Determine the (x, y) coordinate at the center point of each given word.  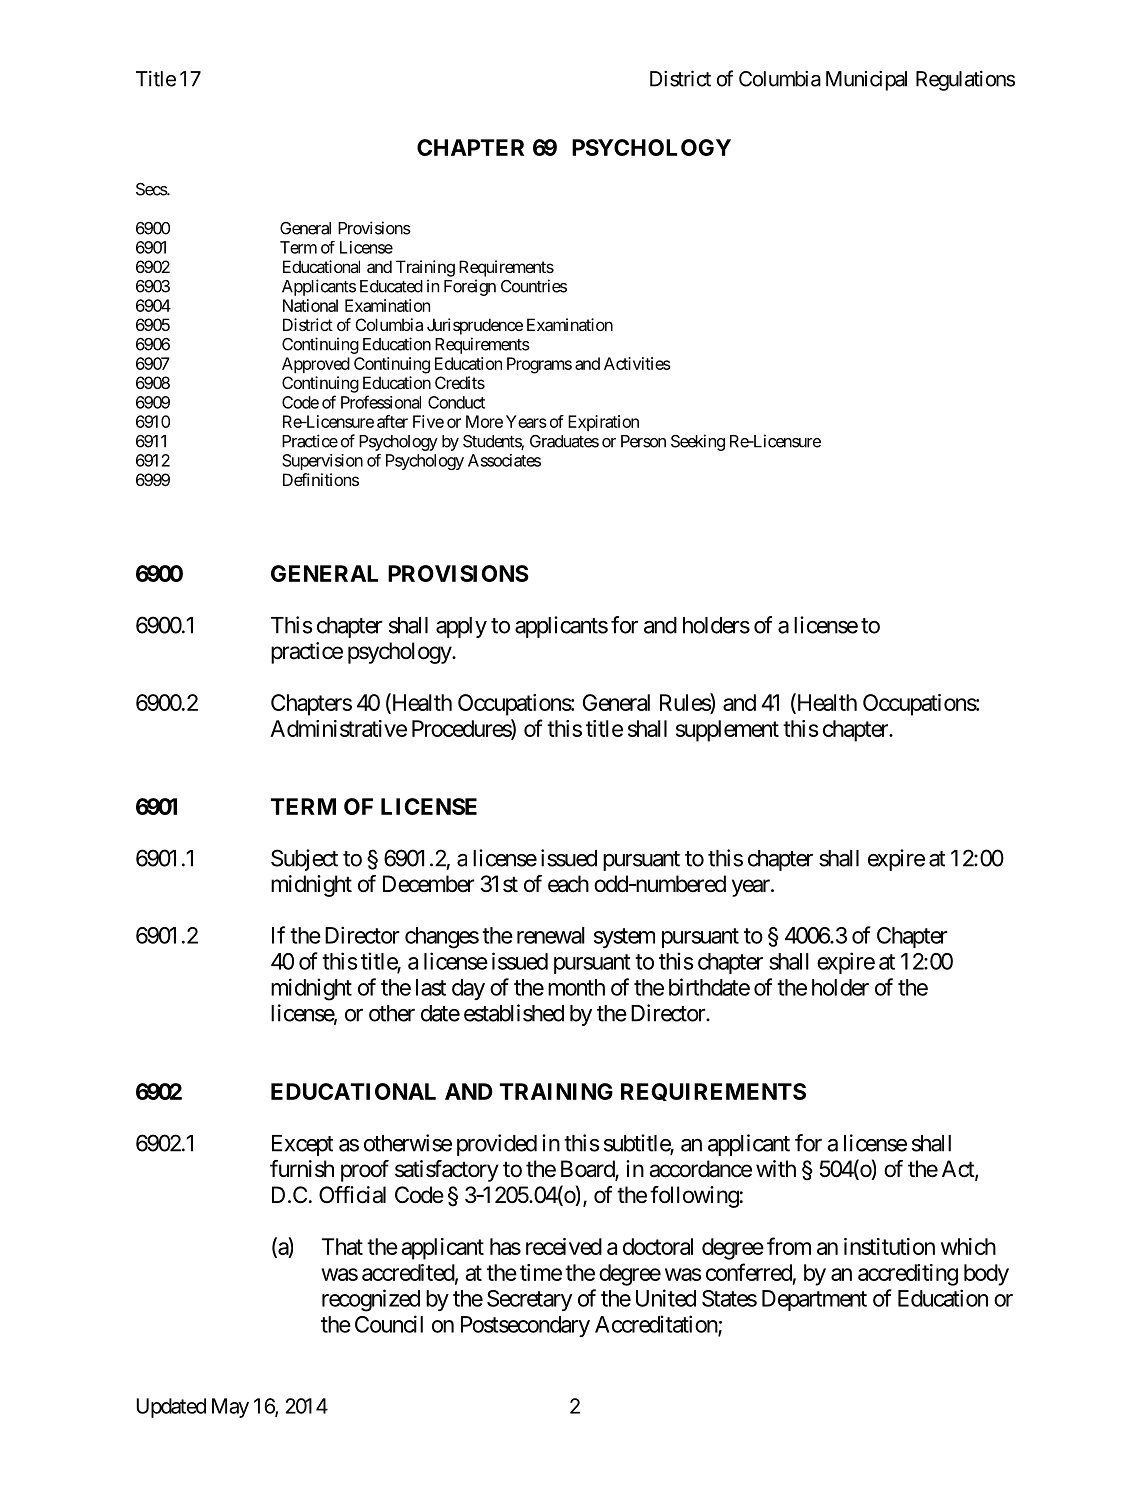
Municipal (866, 81)
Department (814, 1300)
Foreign (470, 287)
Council (389, 1324)
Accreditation (657, 1325)
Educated (391, 286)
